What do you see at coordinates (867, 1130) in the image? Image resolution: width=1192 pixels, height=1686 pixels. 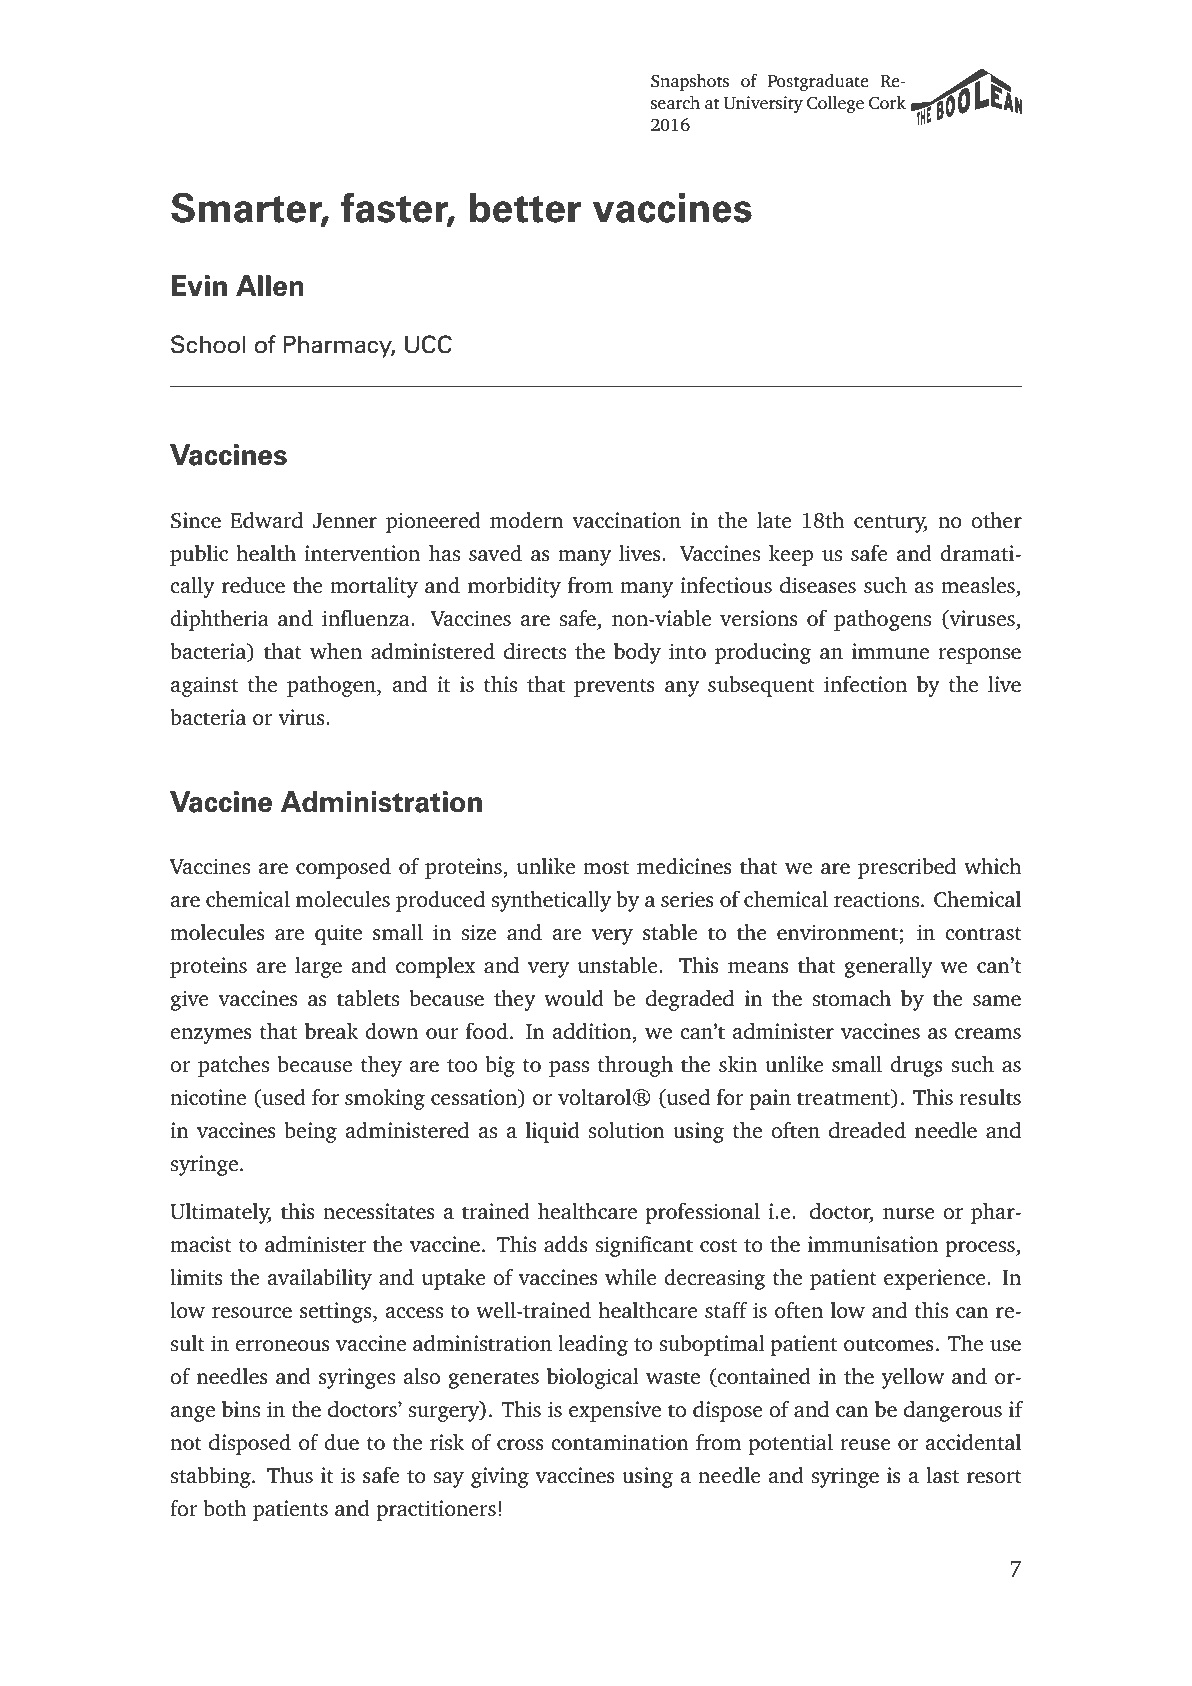 I see `dreaded` at bounding box center [867, 1130].
